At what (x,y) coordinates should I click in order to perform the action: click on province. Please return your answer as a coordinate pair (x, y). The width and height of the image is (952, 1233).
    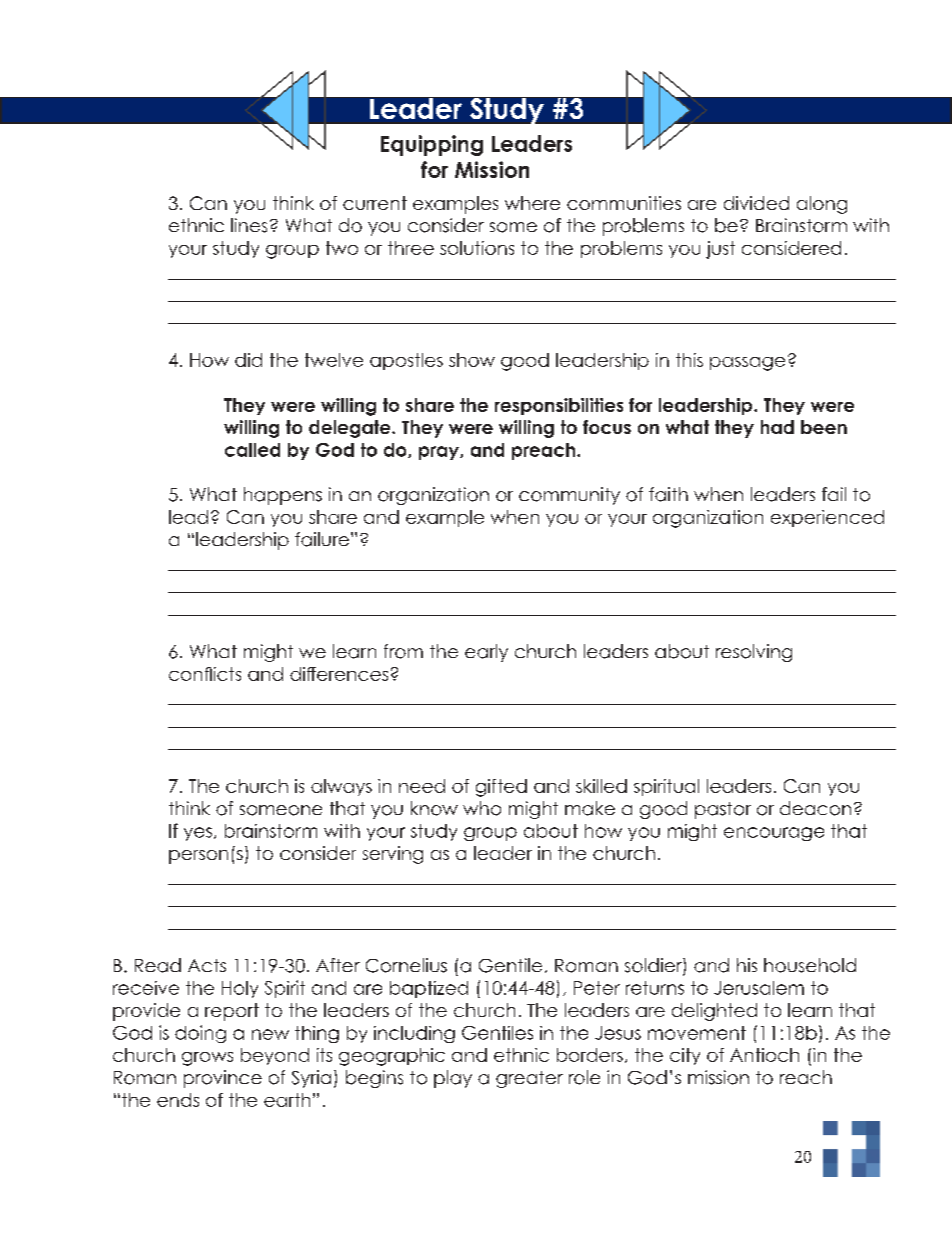
    Looking at the image, I should click on (223, 1079).
